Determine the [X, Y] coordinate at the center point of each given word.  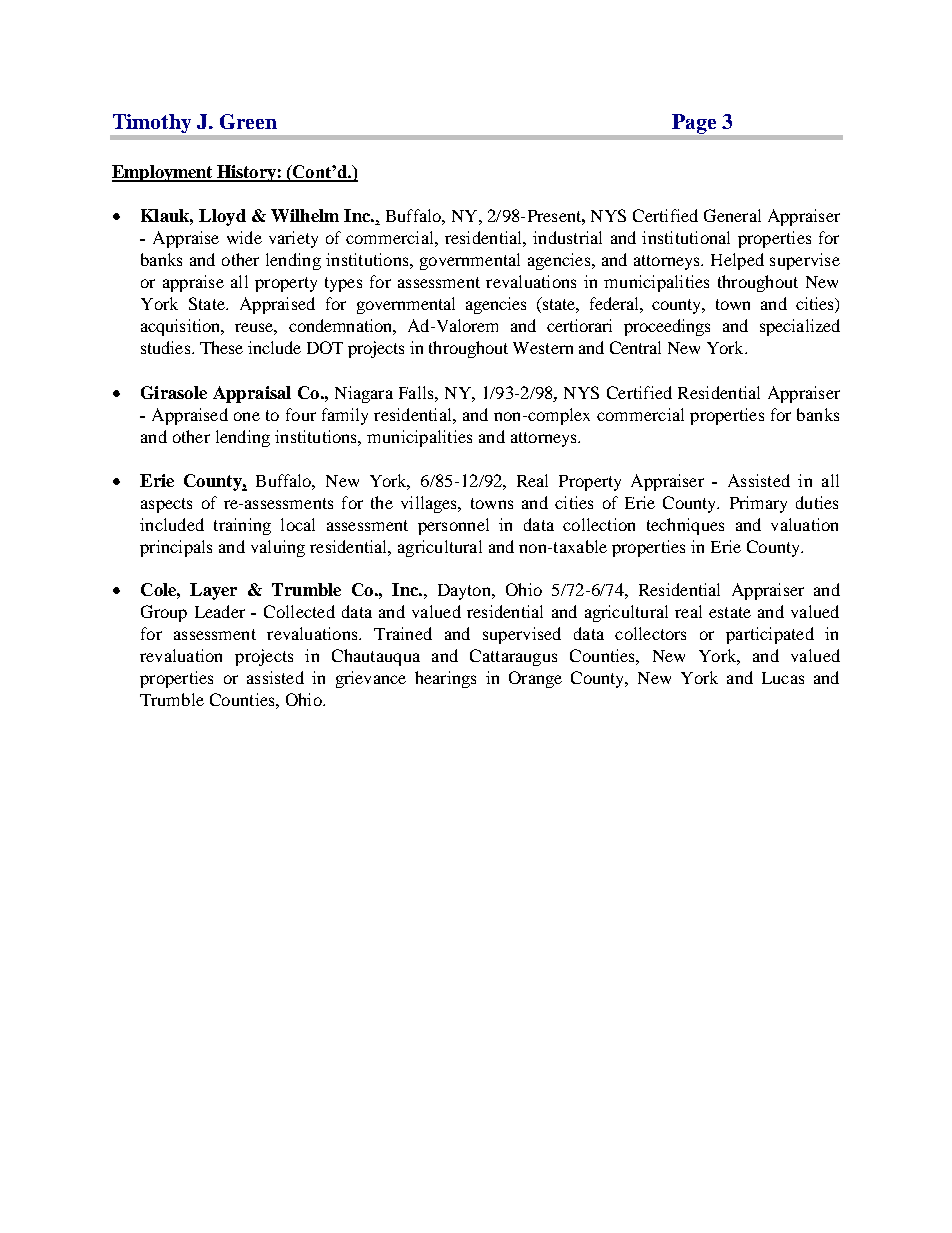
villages [430, 504]
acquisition [181, 327]
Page [694, 124]
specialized [800, 327]
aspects [166, 505]
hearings [445, 679]
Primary [758, 504]
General [732, 215]
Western [543, 348]
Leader [220, 611]
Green [248, 121]
